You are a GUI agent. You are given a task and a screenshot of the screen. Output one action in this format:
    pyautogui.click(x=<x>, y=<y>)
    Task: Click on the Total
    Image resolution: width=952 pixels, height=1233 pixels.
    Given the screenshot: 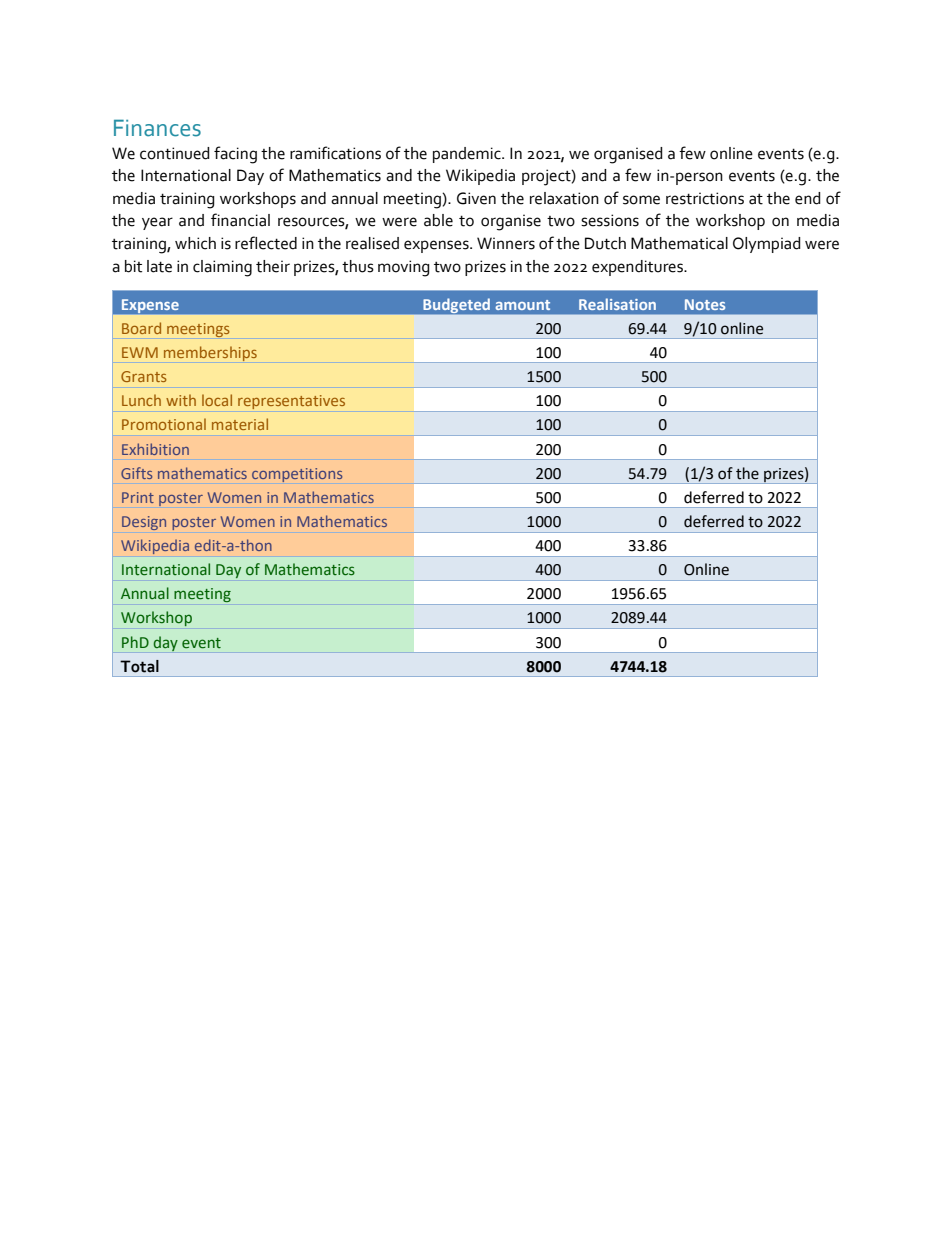 What is the action you would take?
    pyautogui.click(x=139, y=666)
